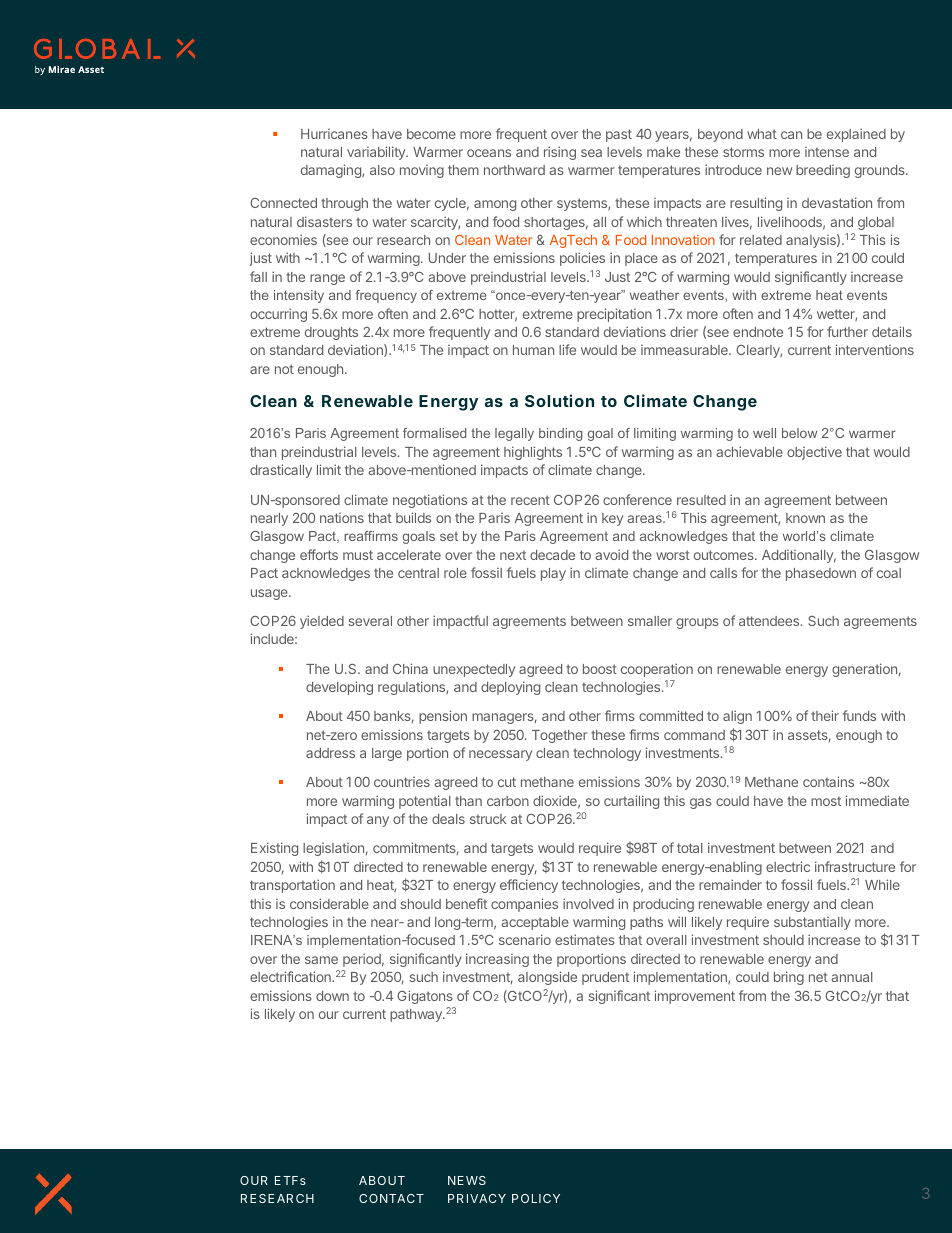  What do you see at coordinates (560, 153) in the screenshot?
I see `rising` at bounding box center [560, 153].
